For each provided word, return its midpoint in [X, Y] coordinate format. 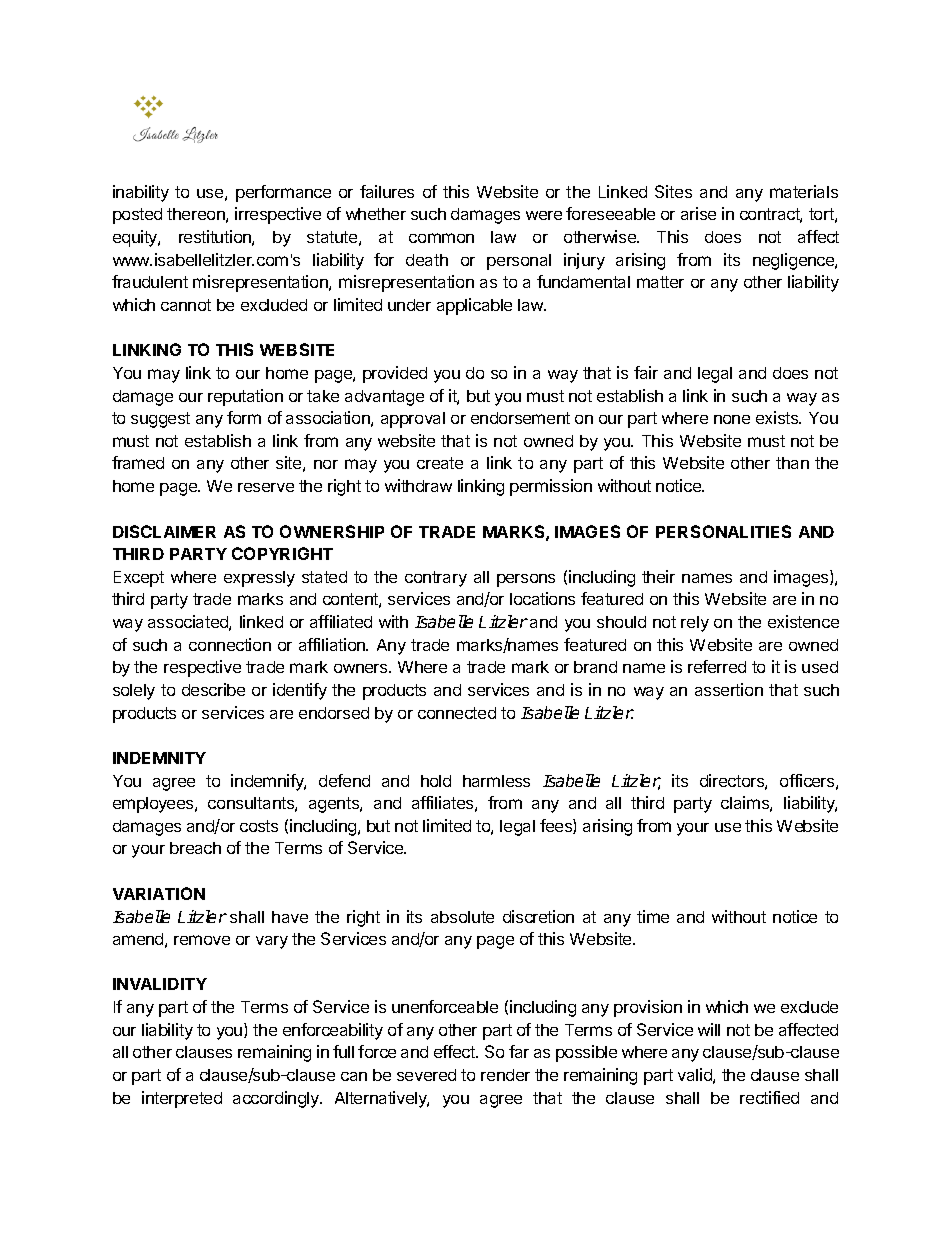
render [505, 1075]
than [792, 463]
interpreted [182, 1099]
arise [698, 213]
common [441, 238]
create [440, 463]
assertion [729, 689]
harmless [496, 781]
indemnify [268, 782]
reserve [266, 487]
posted [137, 216]
